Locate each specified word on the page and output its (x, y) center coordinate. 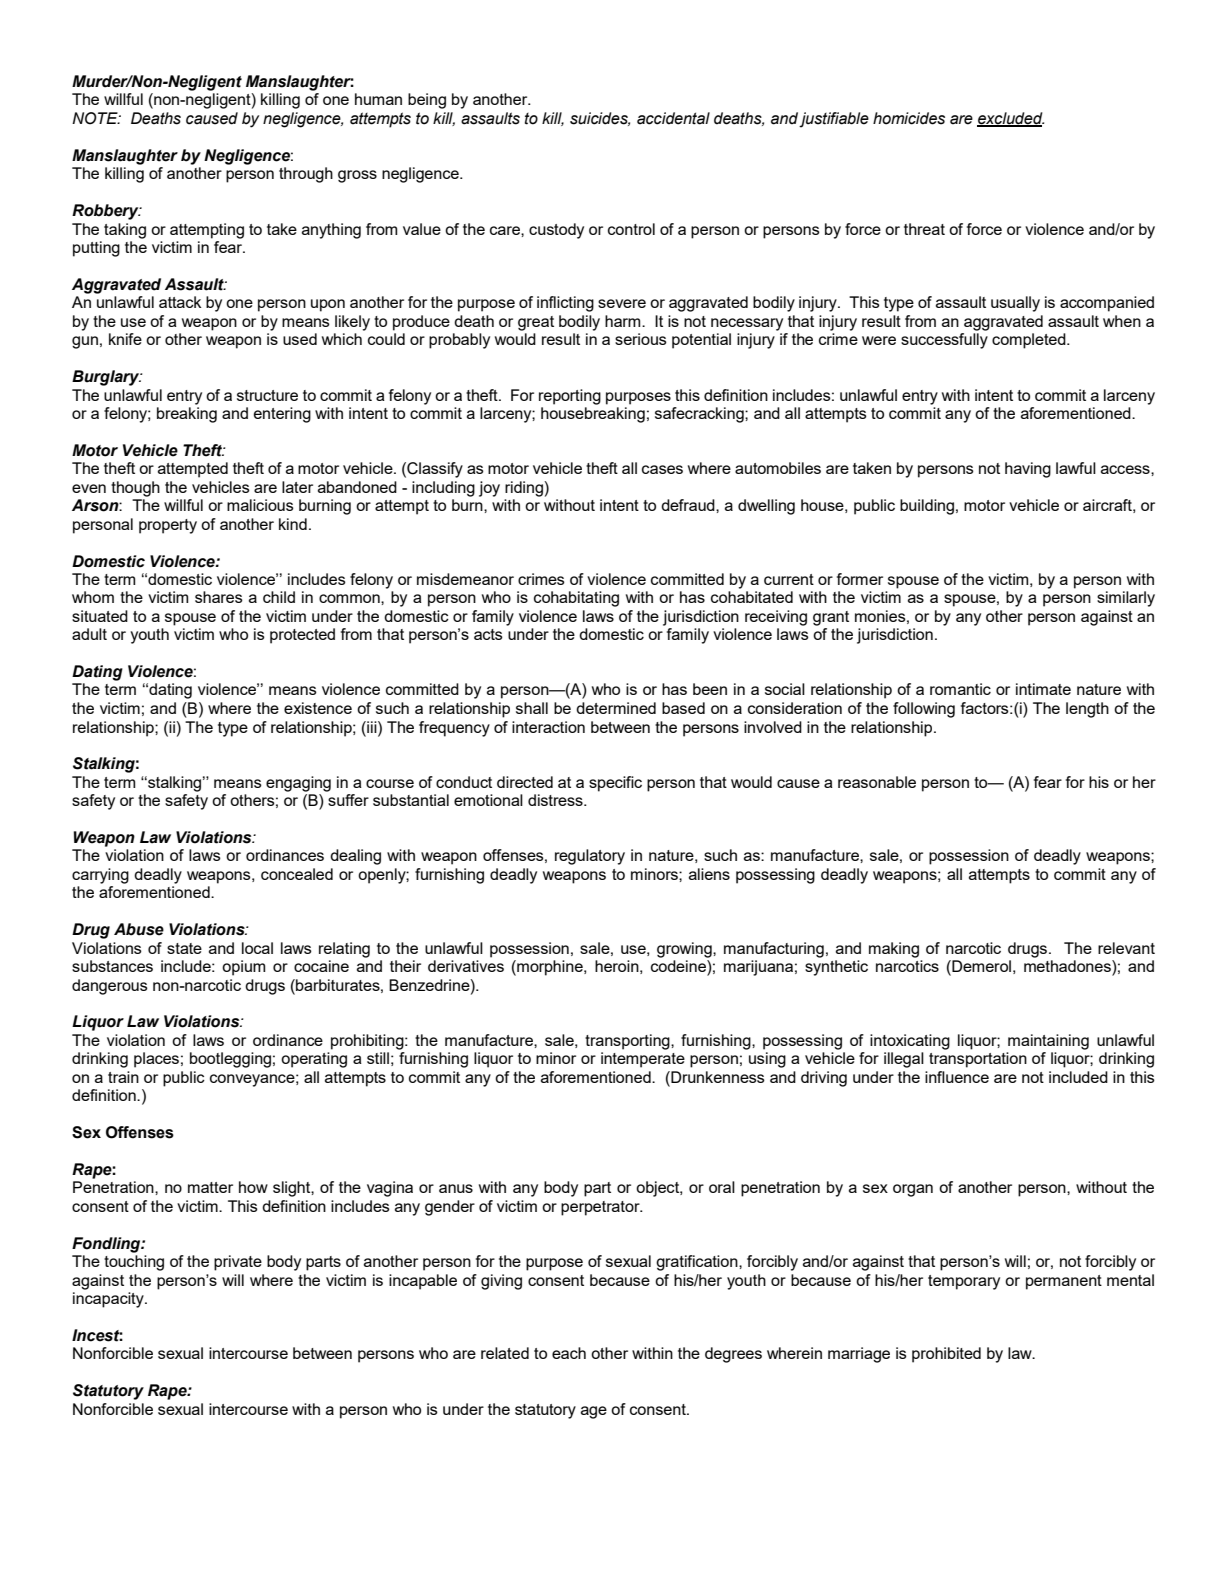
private (238, 1263)
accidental (673, 118)
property (168, 526)
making (894, 950)
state (184, 948)
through (306, 175)
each (569, 1353)
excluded (1010, 119)
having (1028, 470)
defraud (689, 505)
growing (685, 950)
